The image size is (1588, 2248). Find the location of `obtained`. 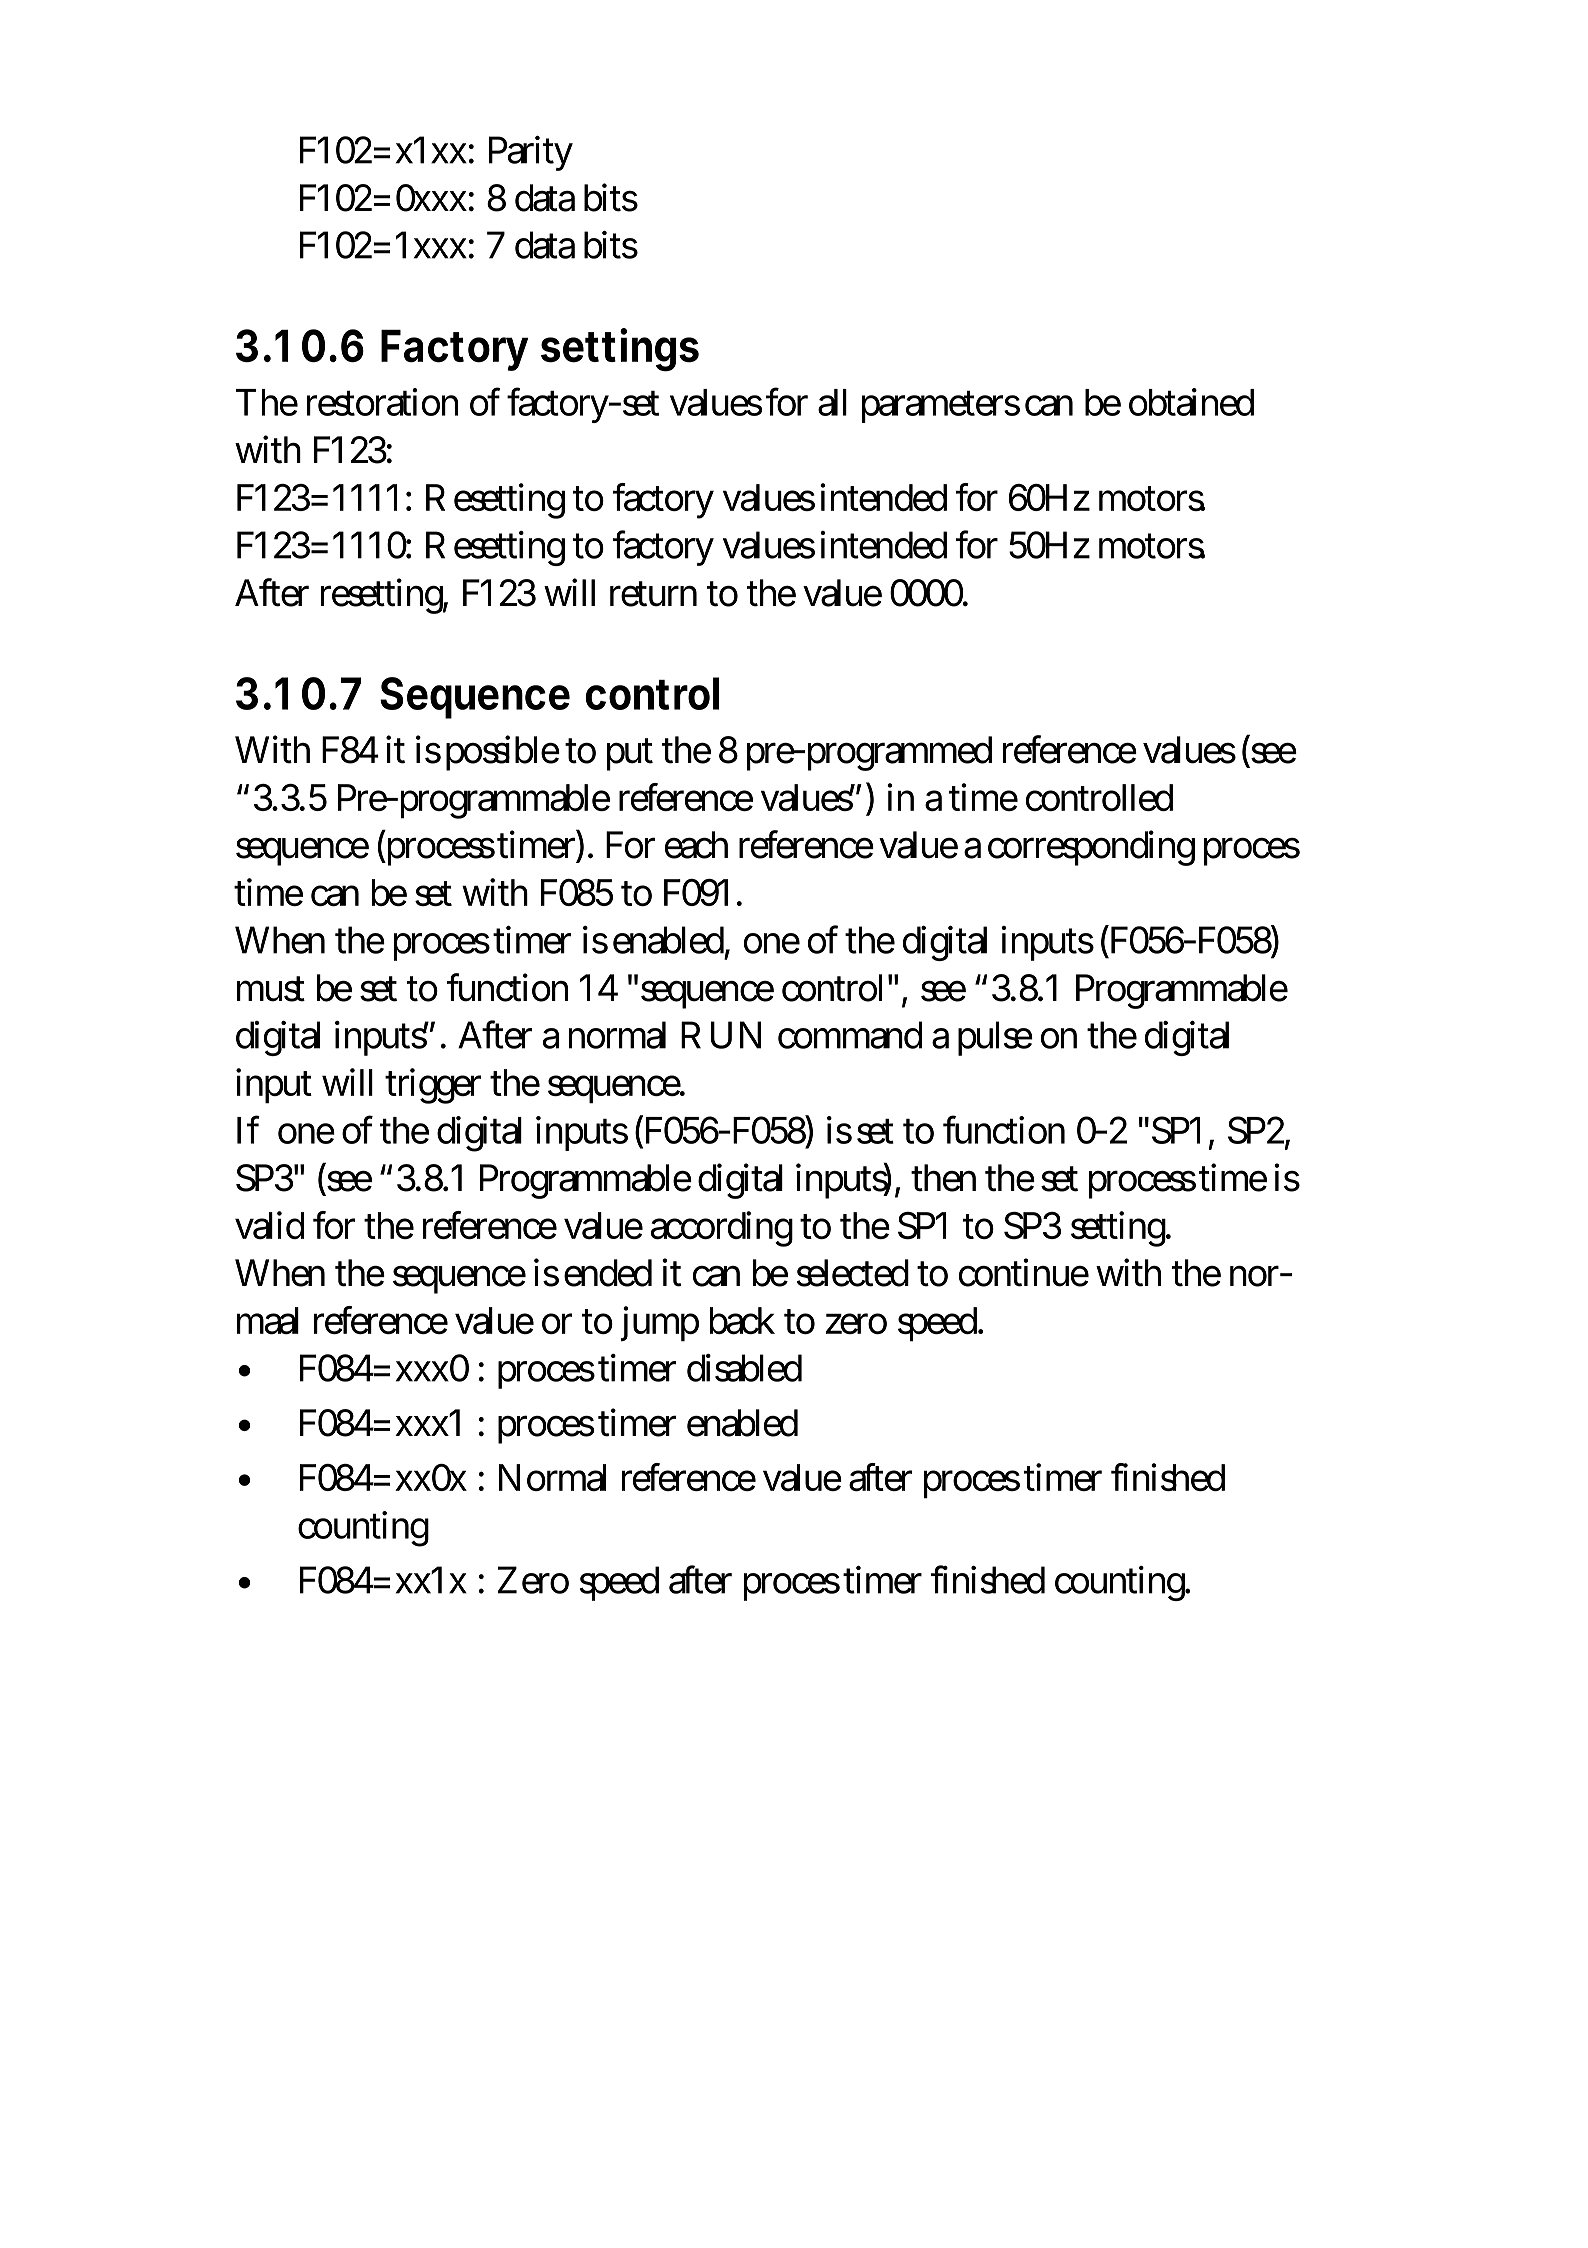

obtained is located at coordinates (1191, 402).
